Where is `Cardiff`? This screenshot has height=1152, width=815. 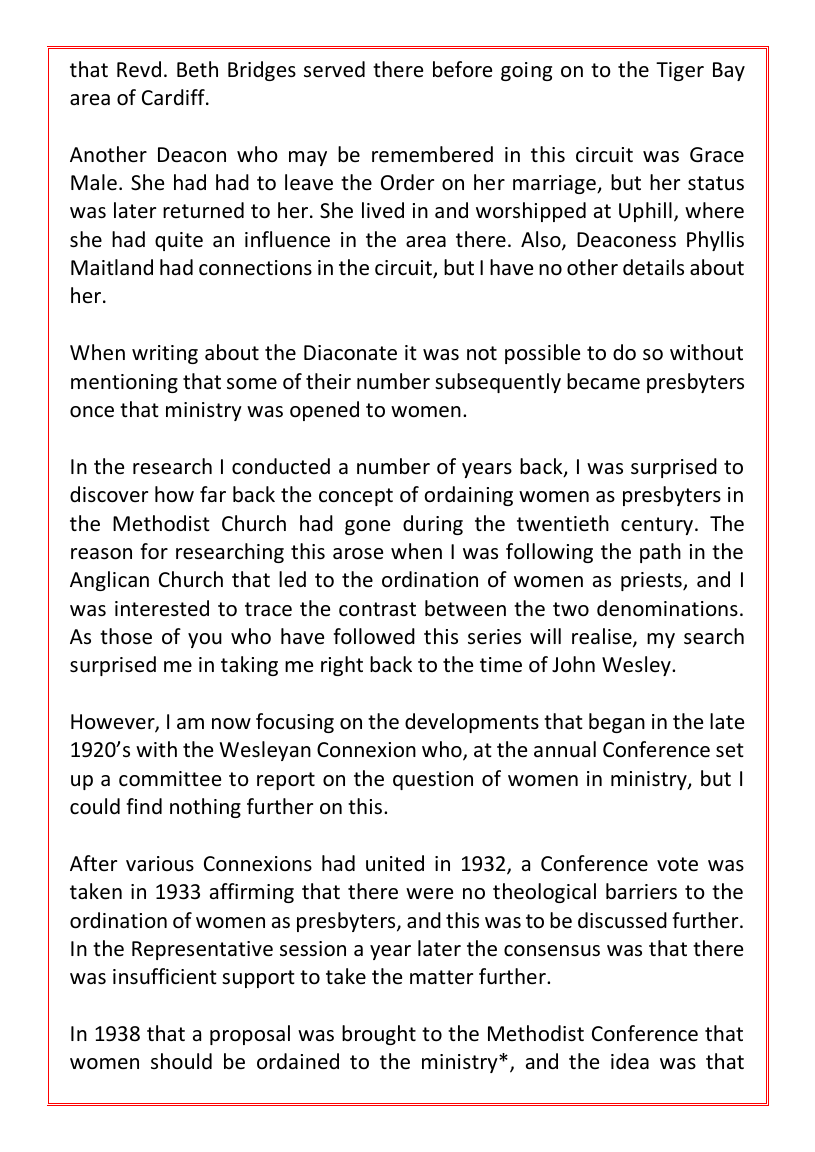 Cardiff is located at coordinates (174, 97).
